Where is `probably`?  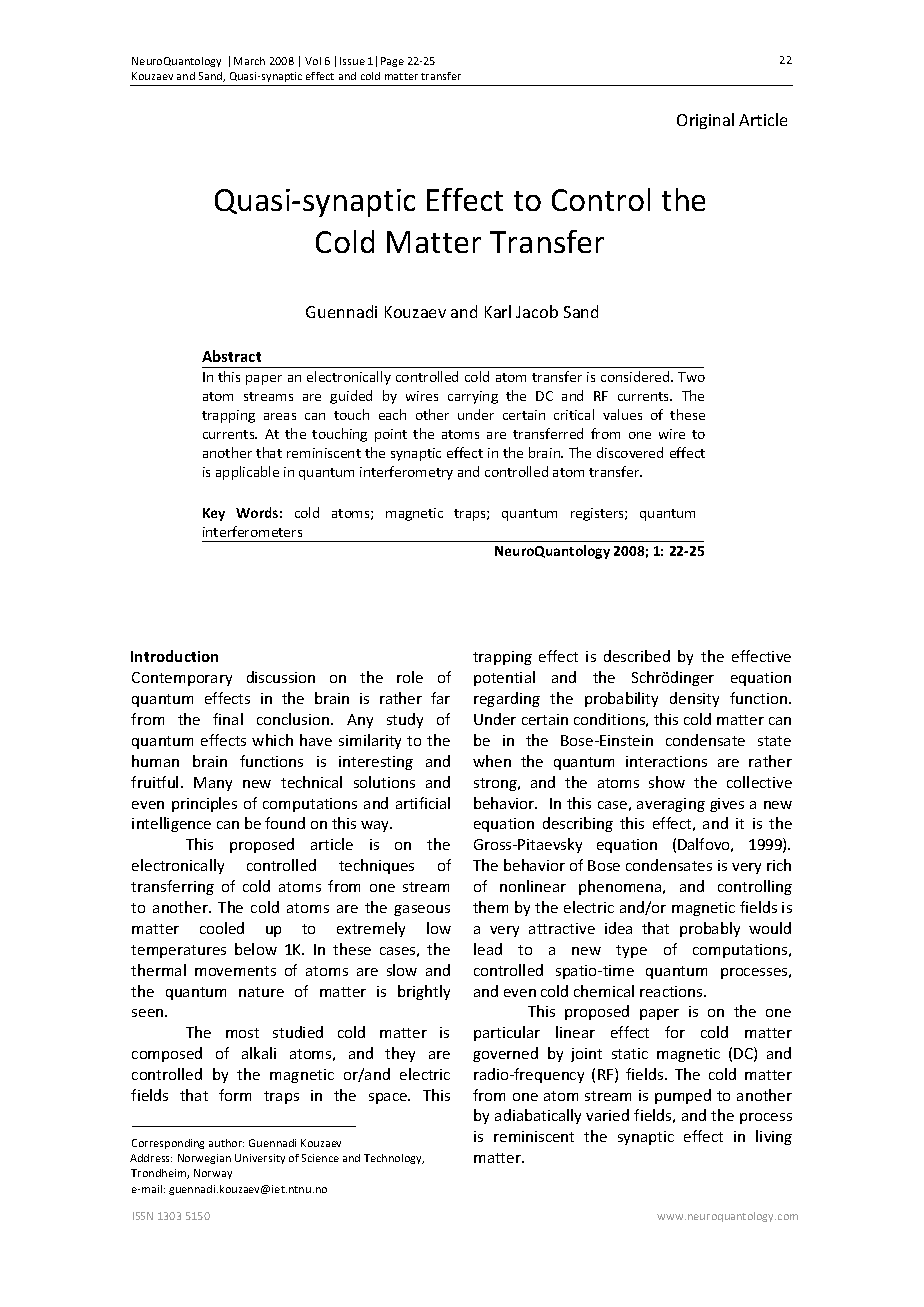
probably is located at coordinates (710, 929).
